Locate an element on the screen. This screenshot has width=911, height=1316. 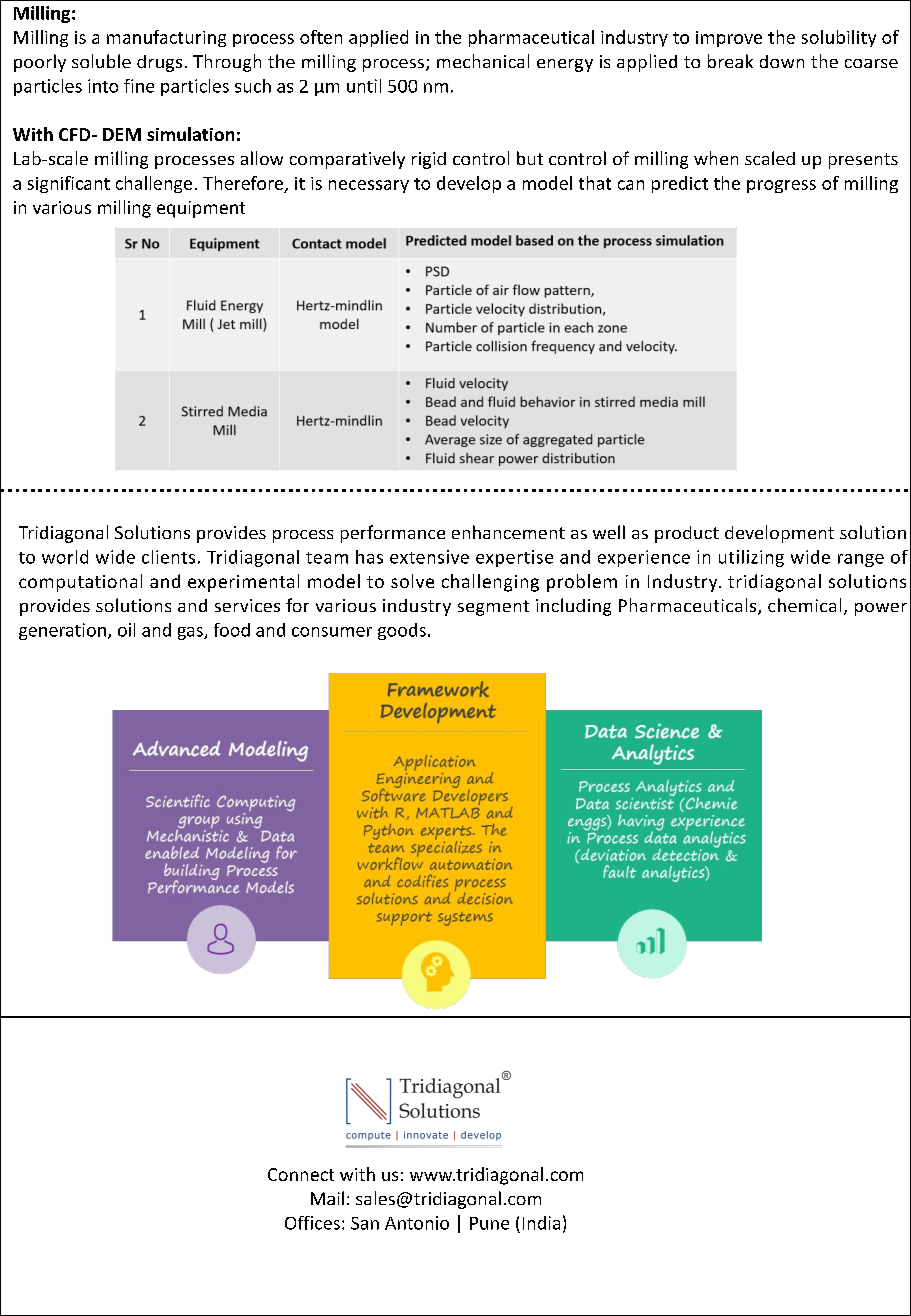
necessary is located at coordinates (369, 186).
